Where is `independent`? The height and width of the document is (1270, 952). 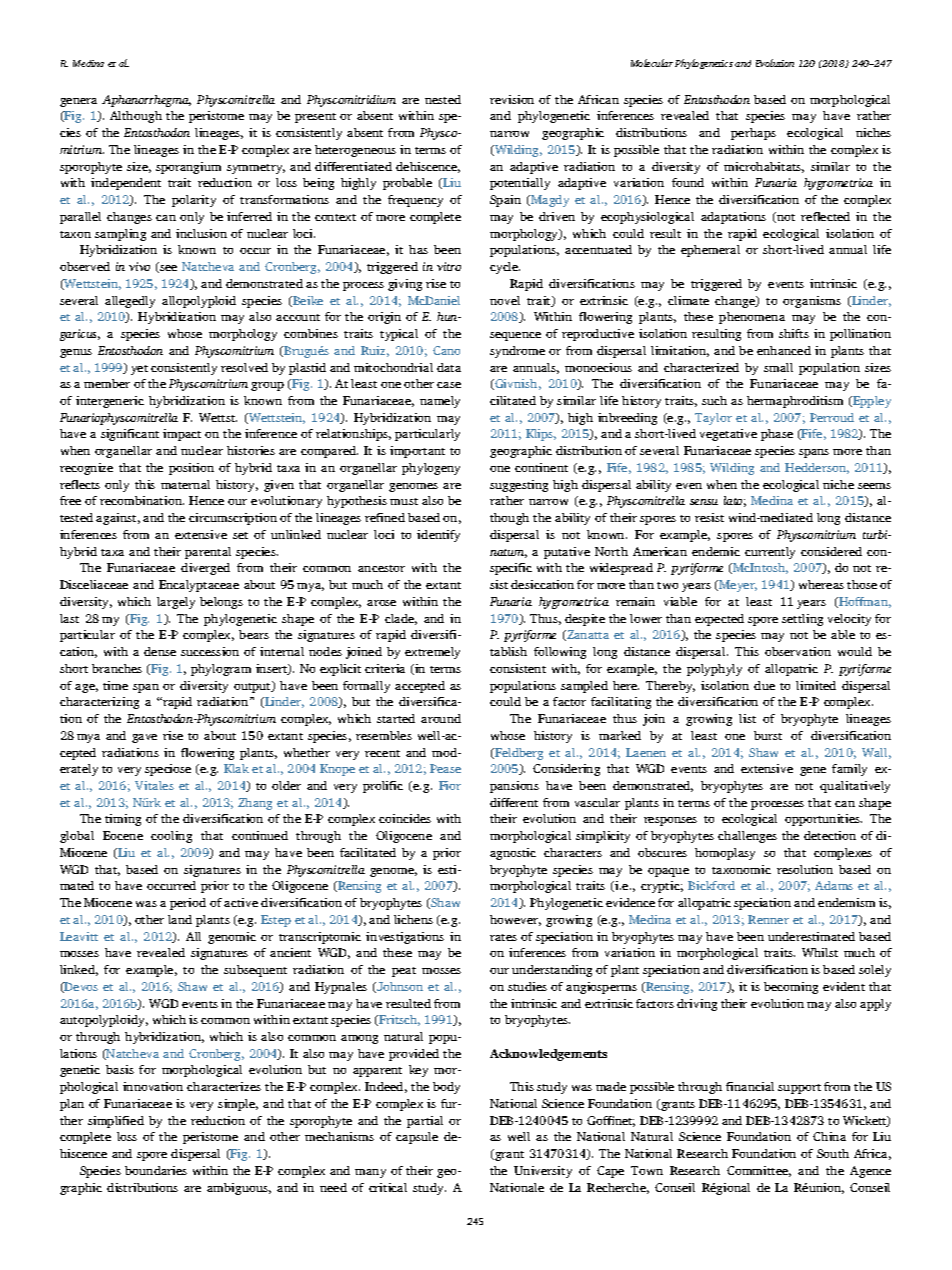
independent is located at coordinates (126, 184).
